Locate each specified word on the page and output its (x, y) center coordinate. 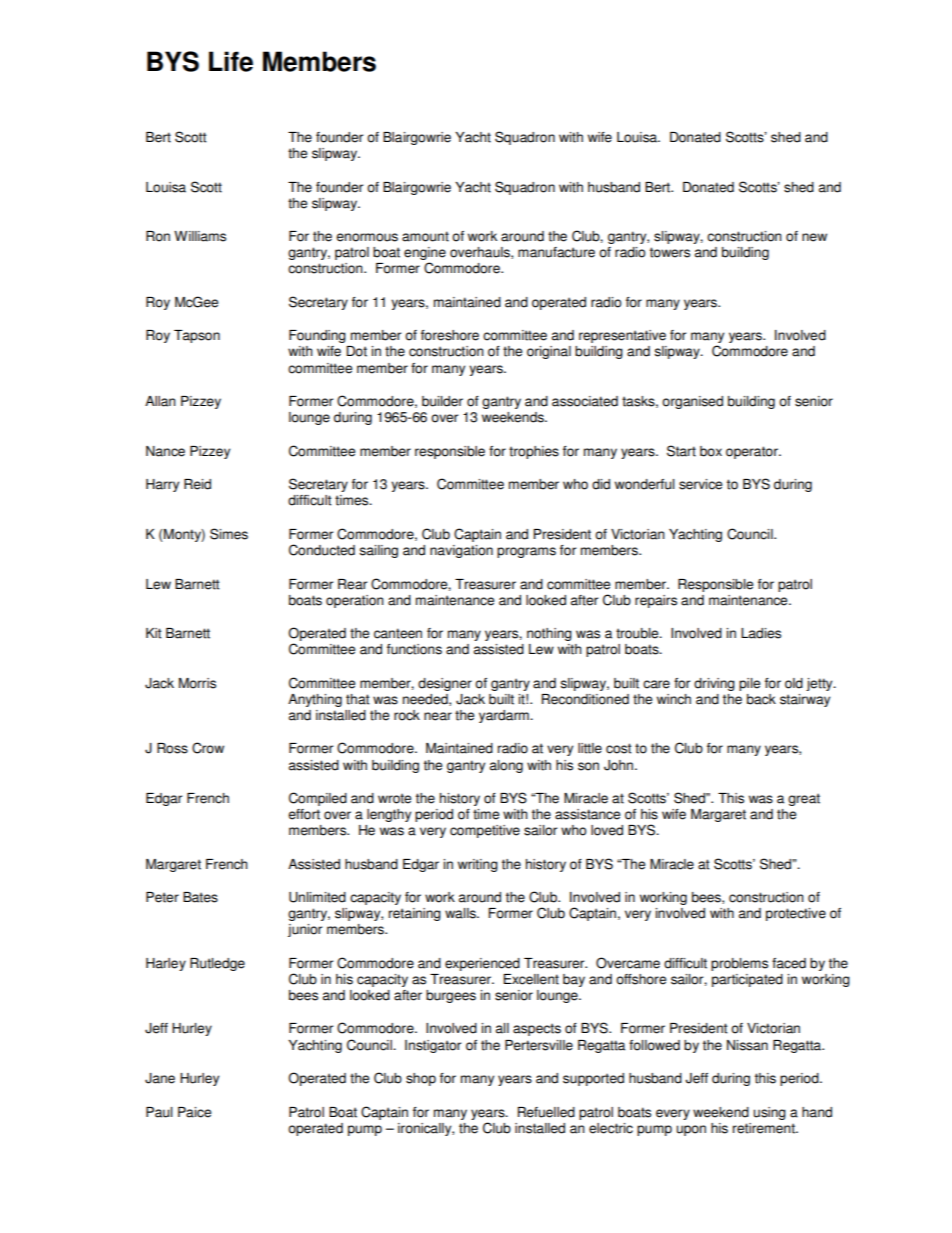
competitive (485, 831)
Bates (200, 897)
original (549, 352)
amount (425, 236)
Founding (317, 336)
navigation (461, 551)
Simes (229, 534)
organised (692, 402)
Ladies (761, 633)
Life (231, 61)
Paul (159, 1112)
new (814, 237)
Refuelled (546, 1112)
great (804, 799)
